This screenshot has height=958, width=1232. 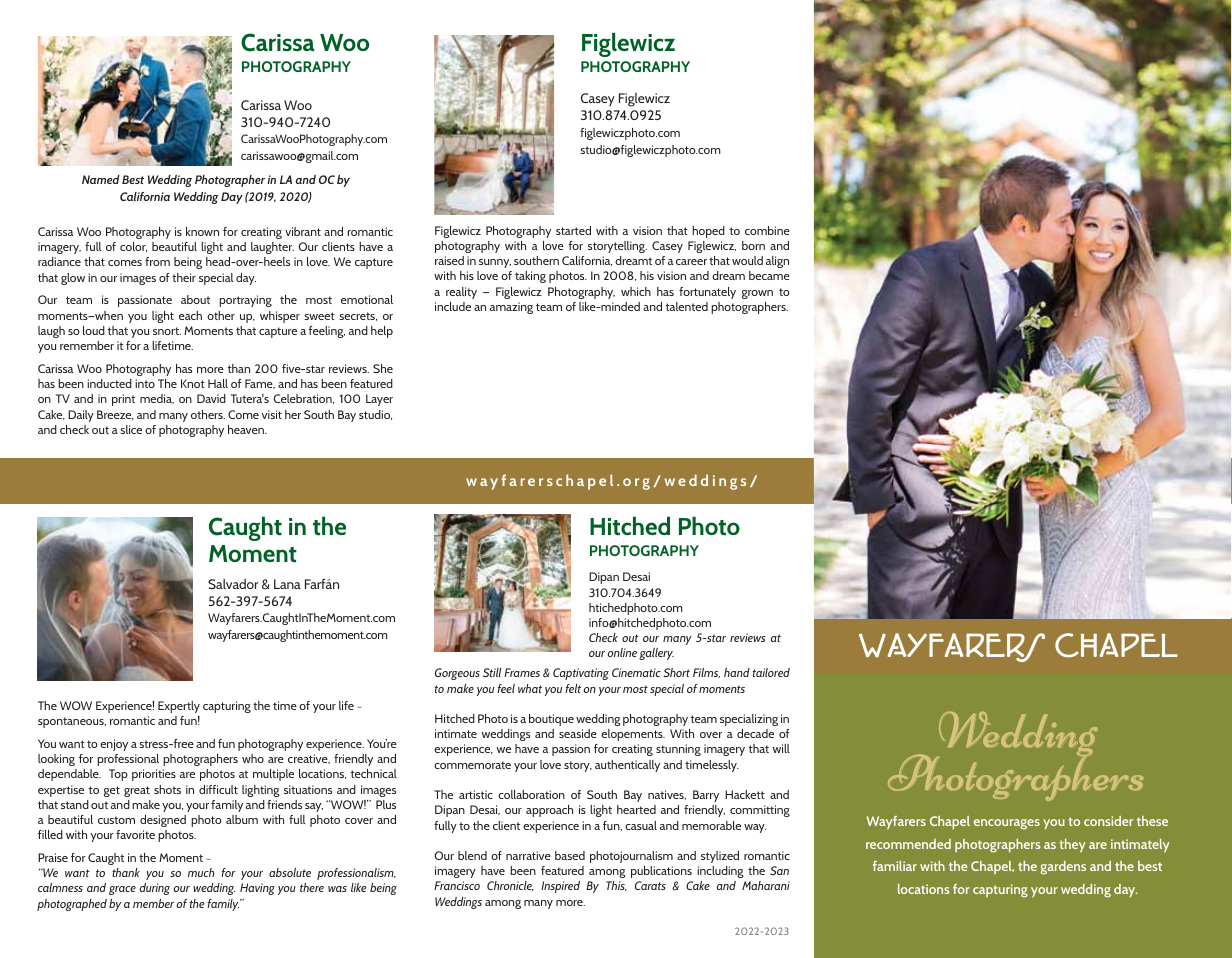 I want to click on grown, so click(x=757, y=294).
